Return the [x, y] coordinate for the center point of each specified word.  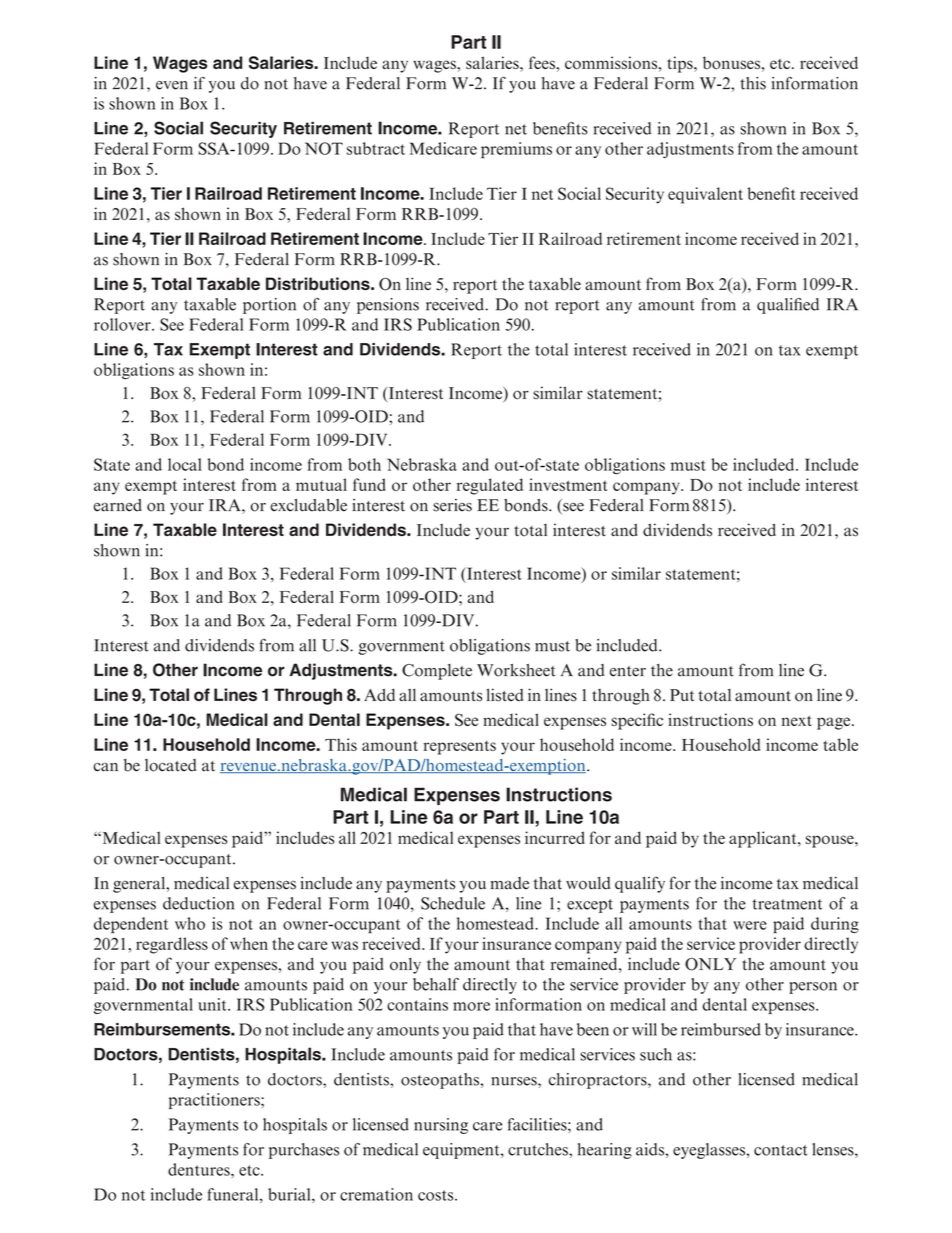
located [170, 765]
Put [682, 695]
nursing [441, 1126]
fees [543, 63]
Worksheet [516, 670]
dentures [200, 1169]
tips [681, 64]
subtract [376, 148]
